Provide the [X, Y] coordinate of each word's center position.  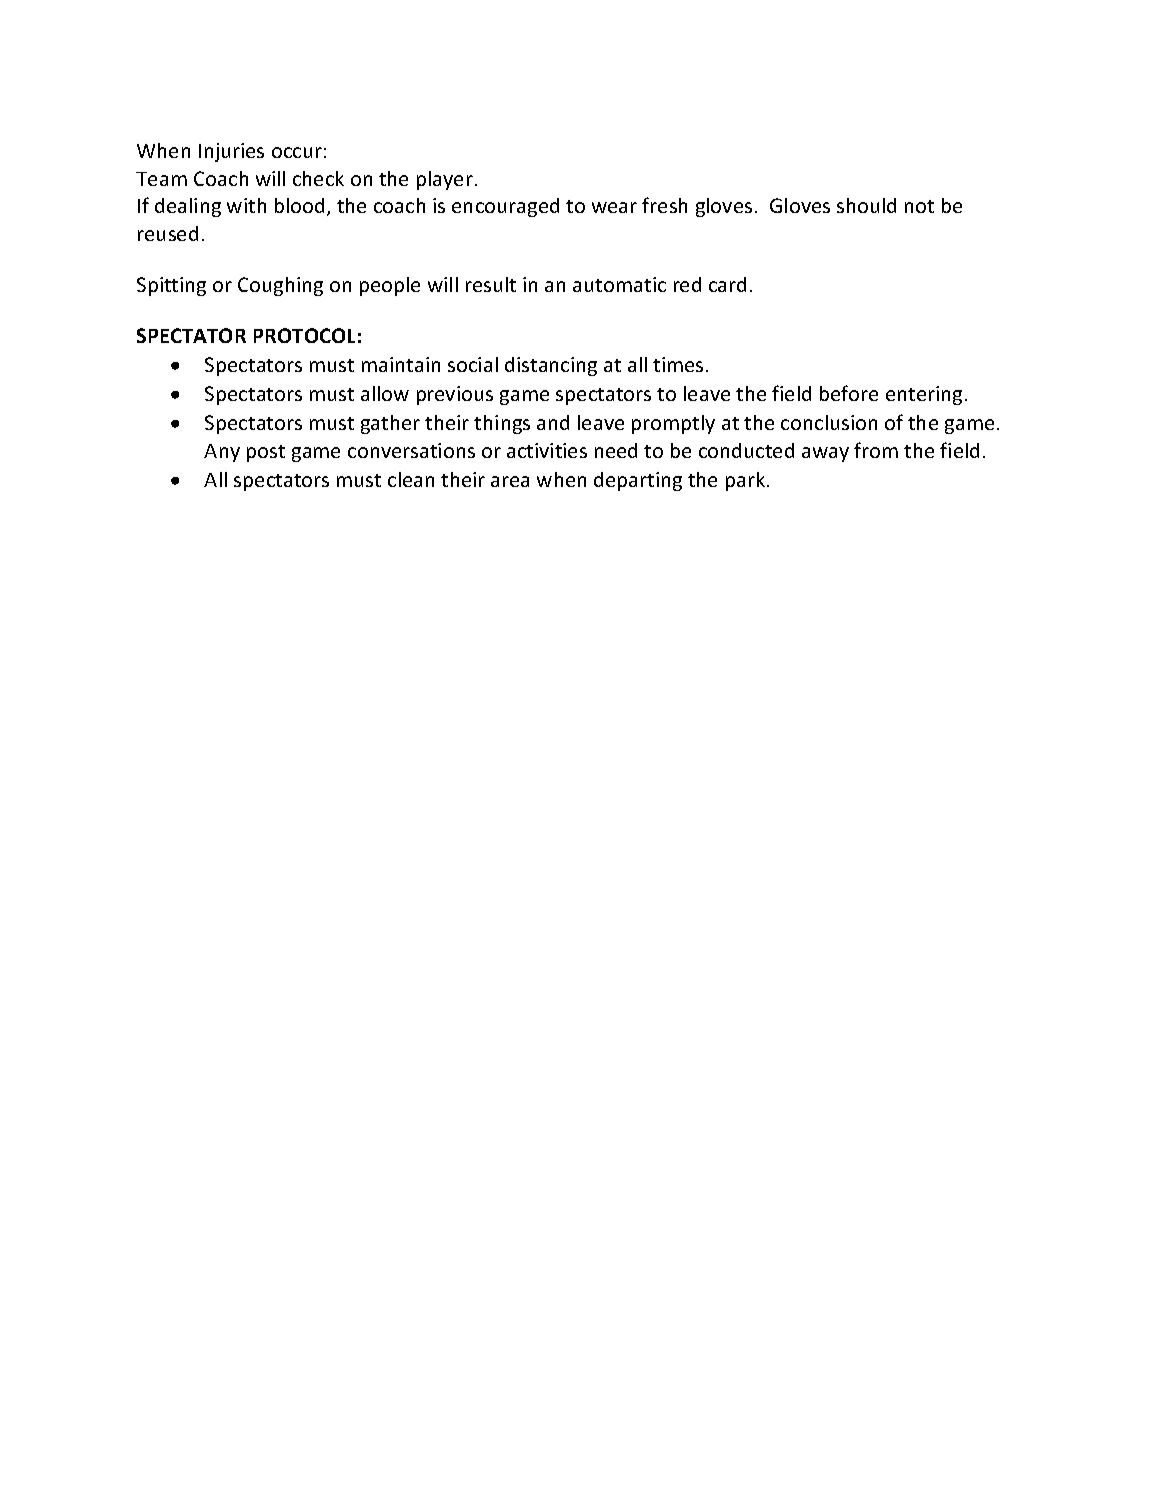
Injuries [231, 152]
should [866, 205]
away [825, 454]
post [266, 453]
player [445, 180]
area [510, 481]
